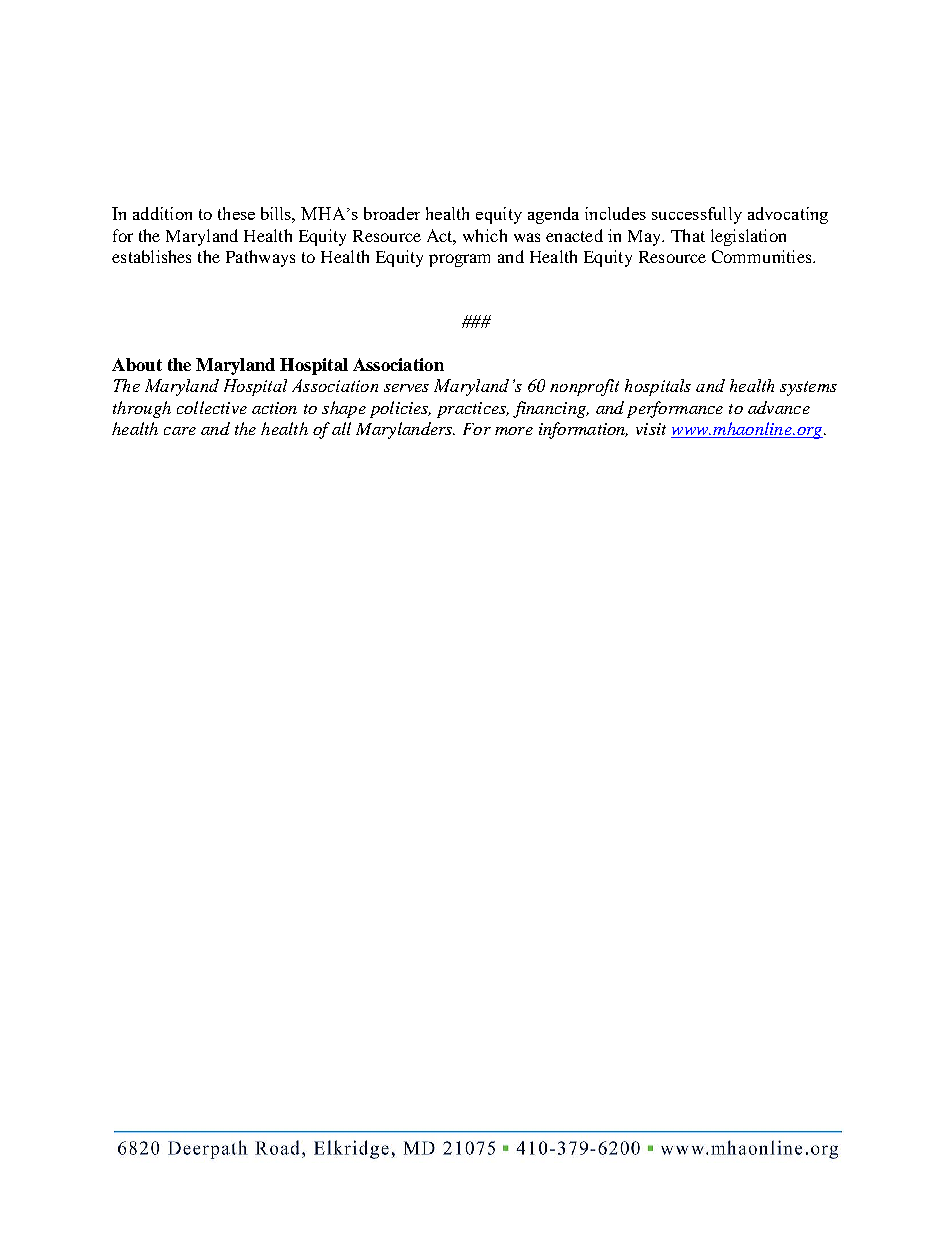 The height and width of the screenshot is (1233, 952). I want to click on agenda, so click(553, 215).
